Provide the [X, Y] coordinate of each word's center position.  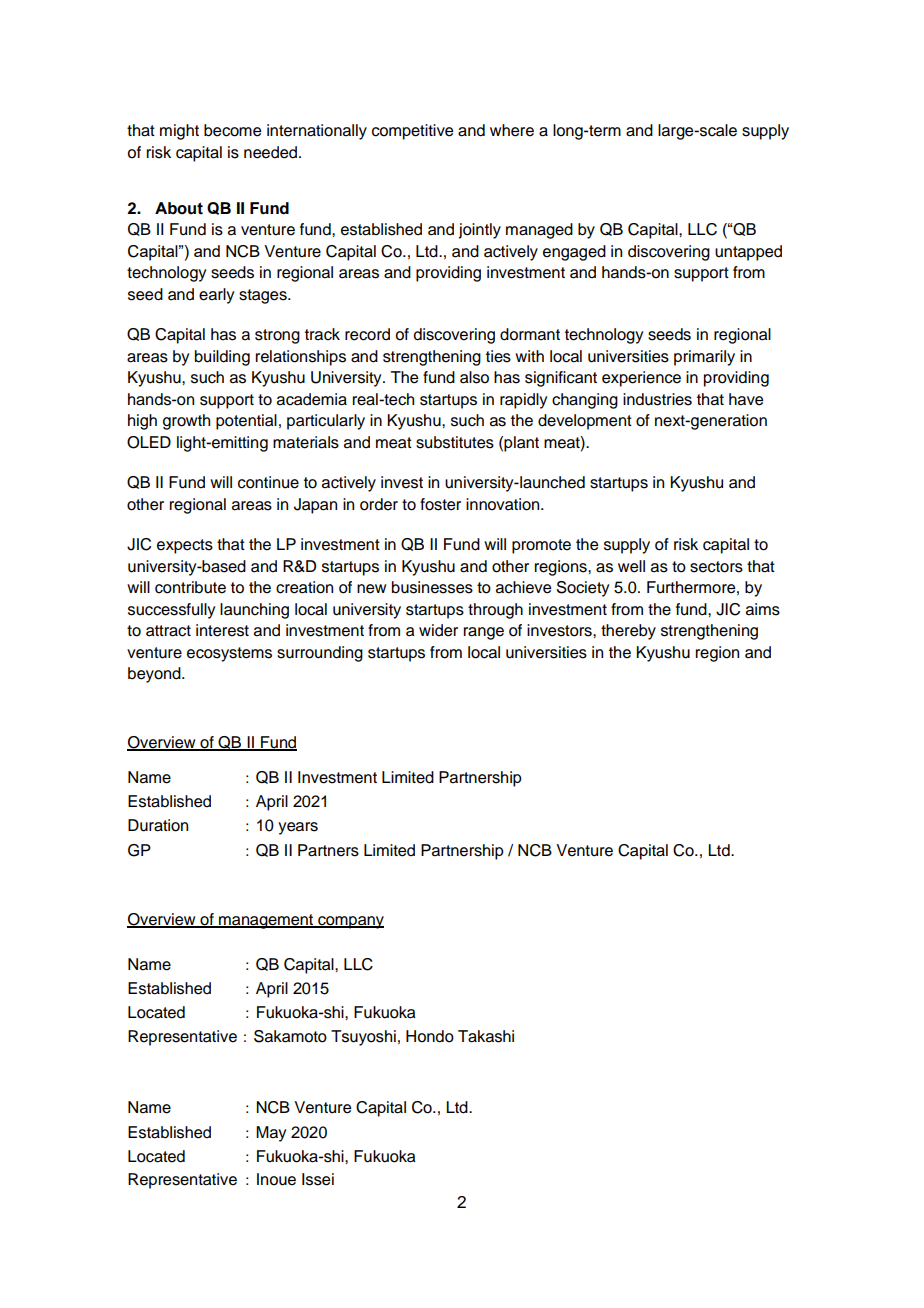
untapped [748, 253]
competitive [412, 132]
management [266, 921]
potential [246, 422]
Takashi [486, 1036]
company [350, 922]
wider [438, 630]
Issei [318, 1179]
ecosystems [229, 654]
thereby [628, 632]
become [232, 130]
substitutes [455, 442]
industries [657, 399]
